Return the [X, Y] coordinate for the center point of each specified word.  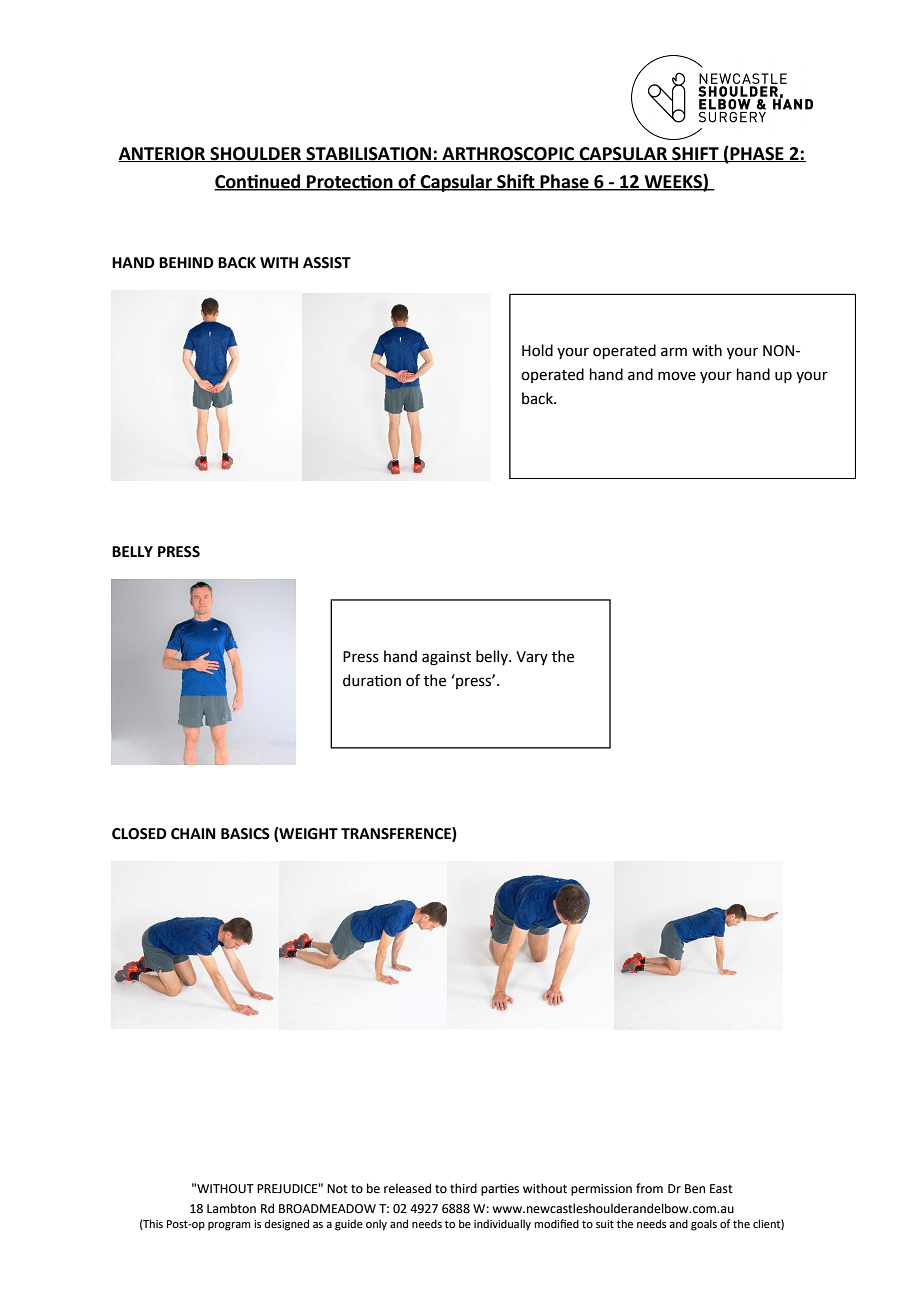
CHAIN [193, 834]
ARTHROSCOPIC [508, 154]
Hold [537, 350]
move [677, 376]
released [407, 1188]
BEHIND [186, 262]
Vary [532, 658]
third [463, 1188]
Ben [695, 1189]
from [649, 1188]
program [229, 1226]
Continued [258, 182]
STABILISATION [369, 154]
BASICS [245, 834]
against [446, 658]
